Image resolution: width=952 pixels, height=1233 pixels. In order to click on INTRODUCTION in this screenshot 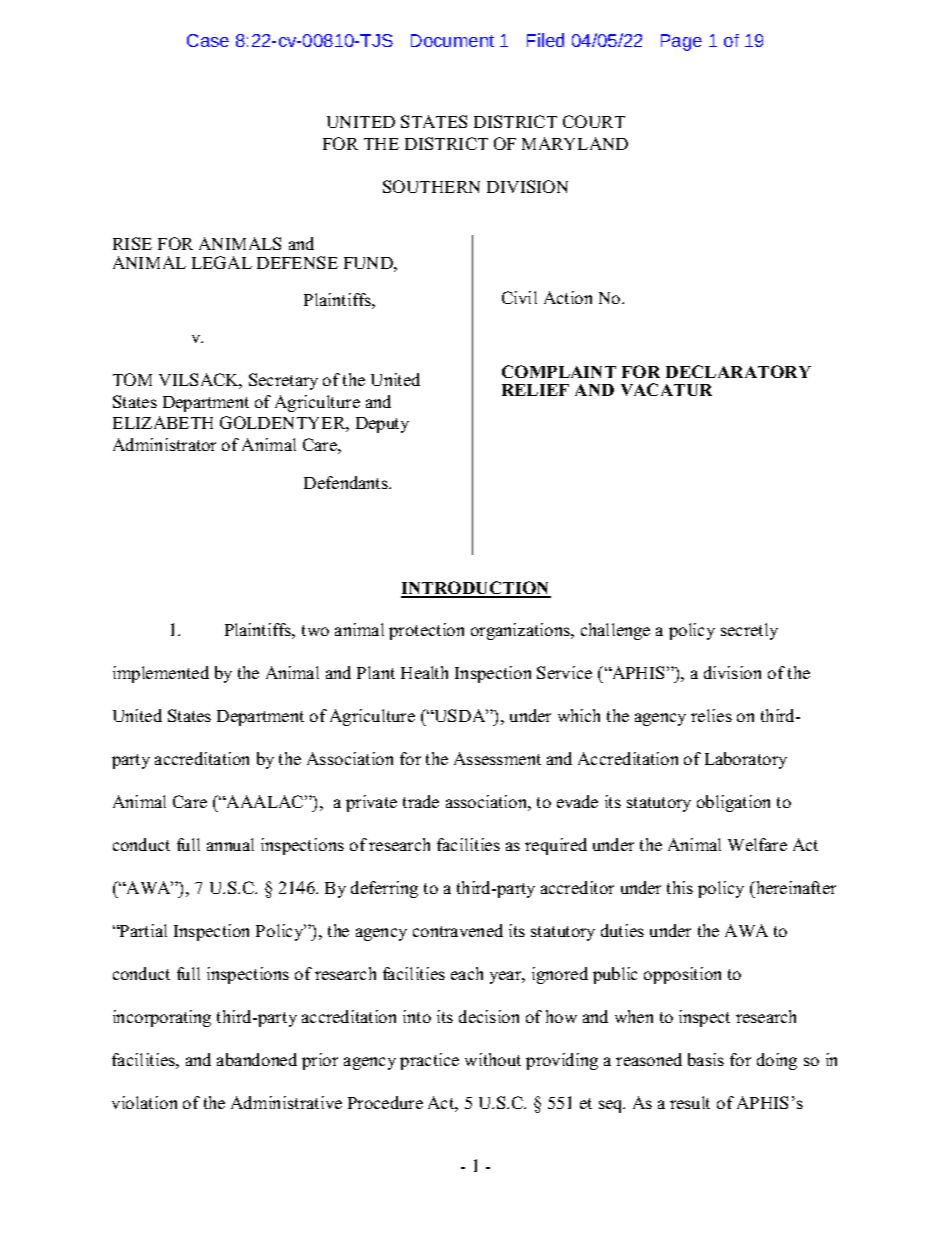, I will do `click(476, 589)`.
